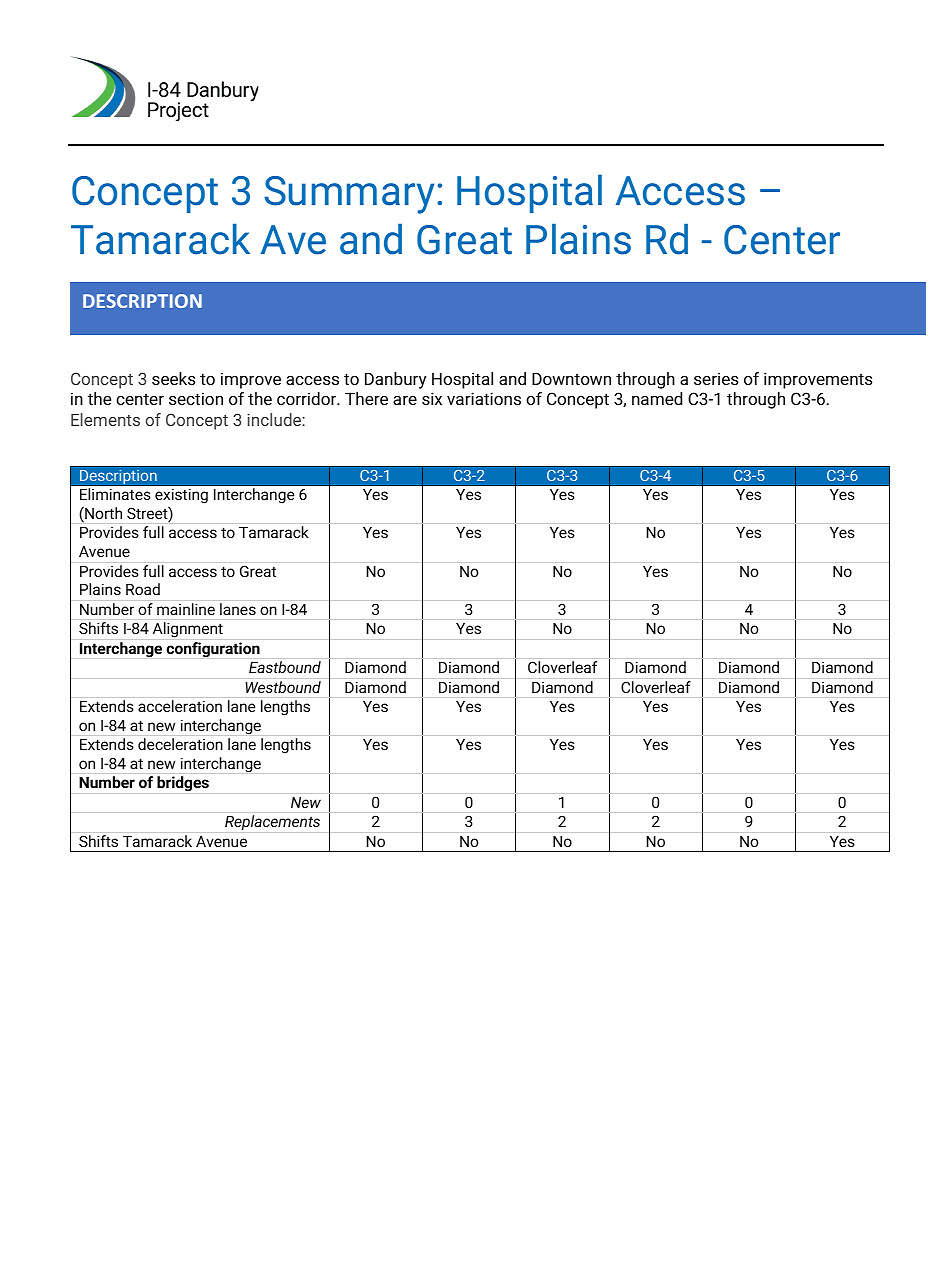  I want to click on series, so click(716, 378).
